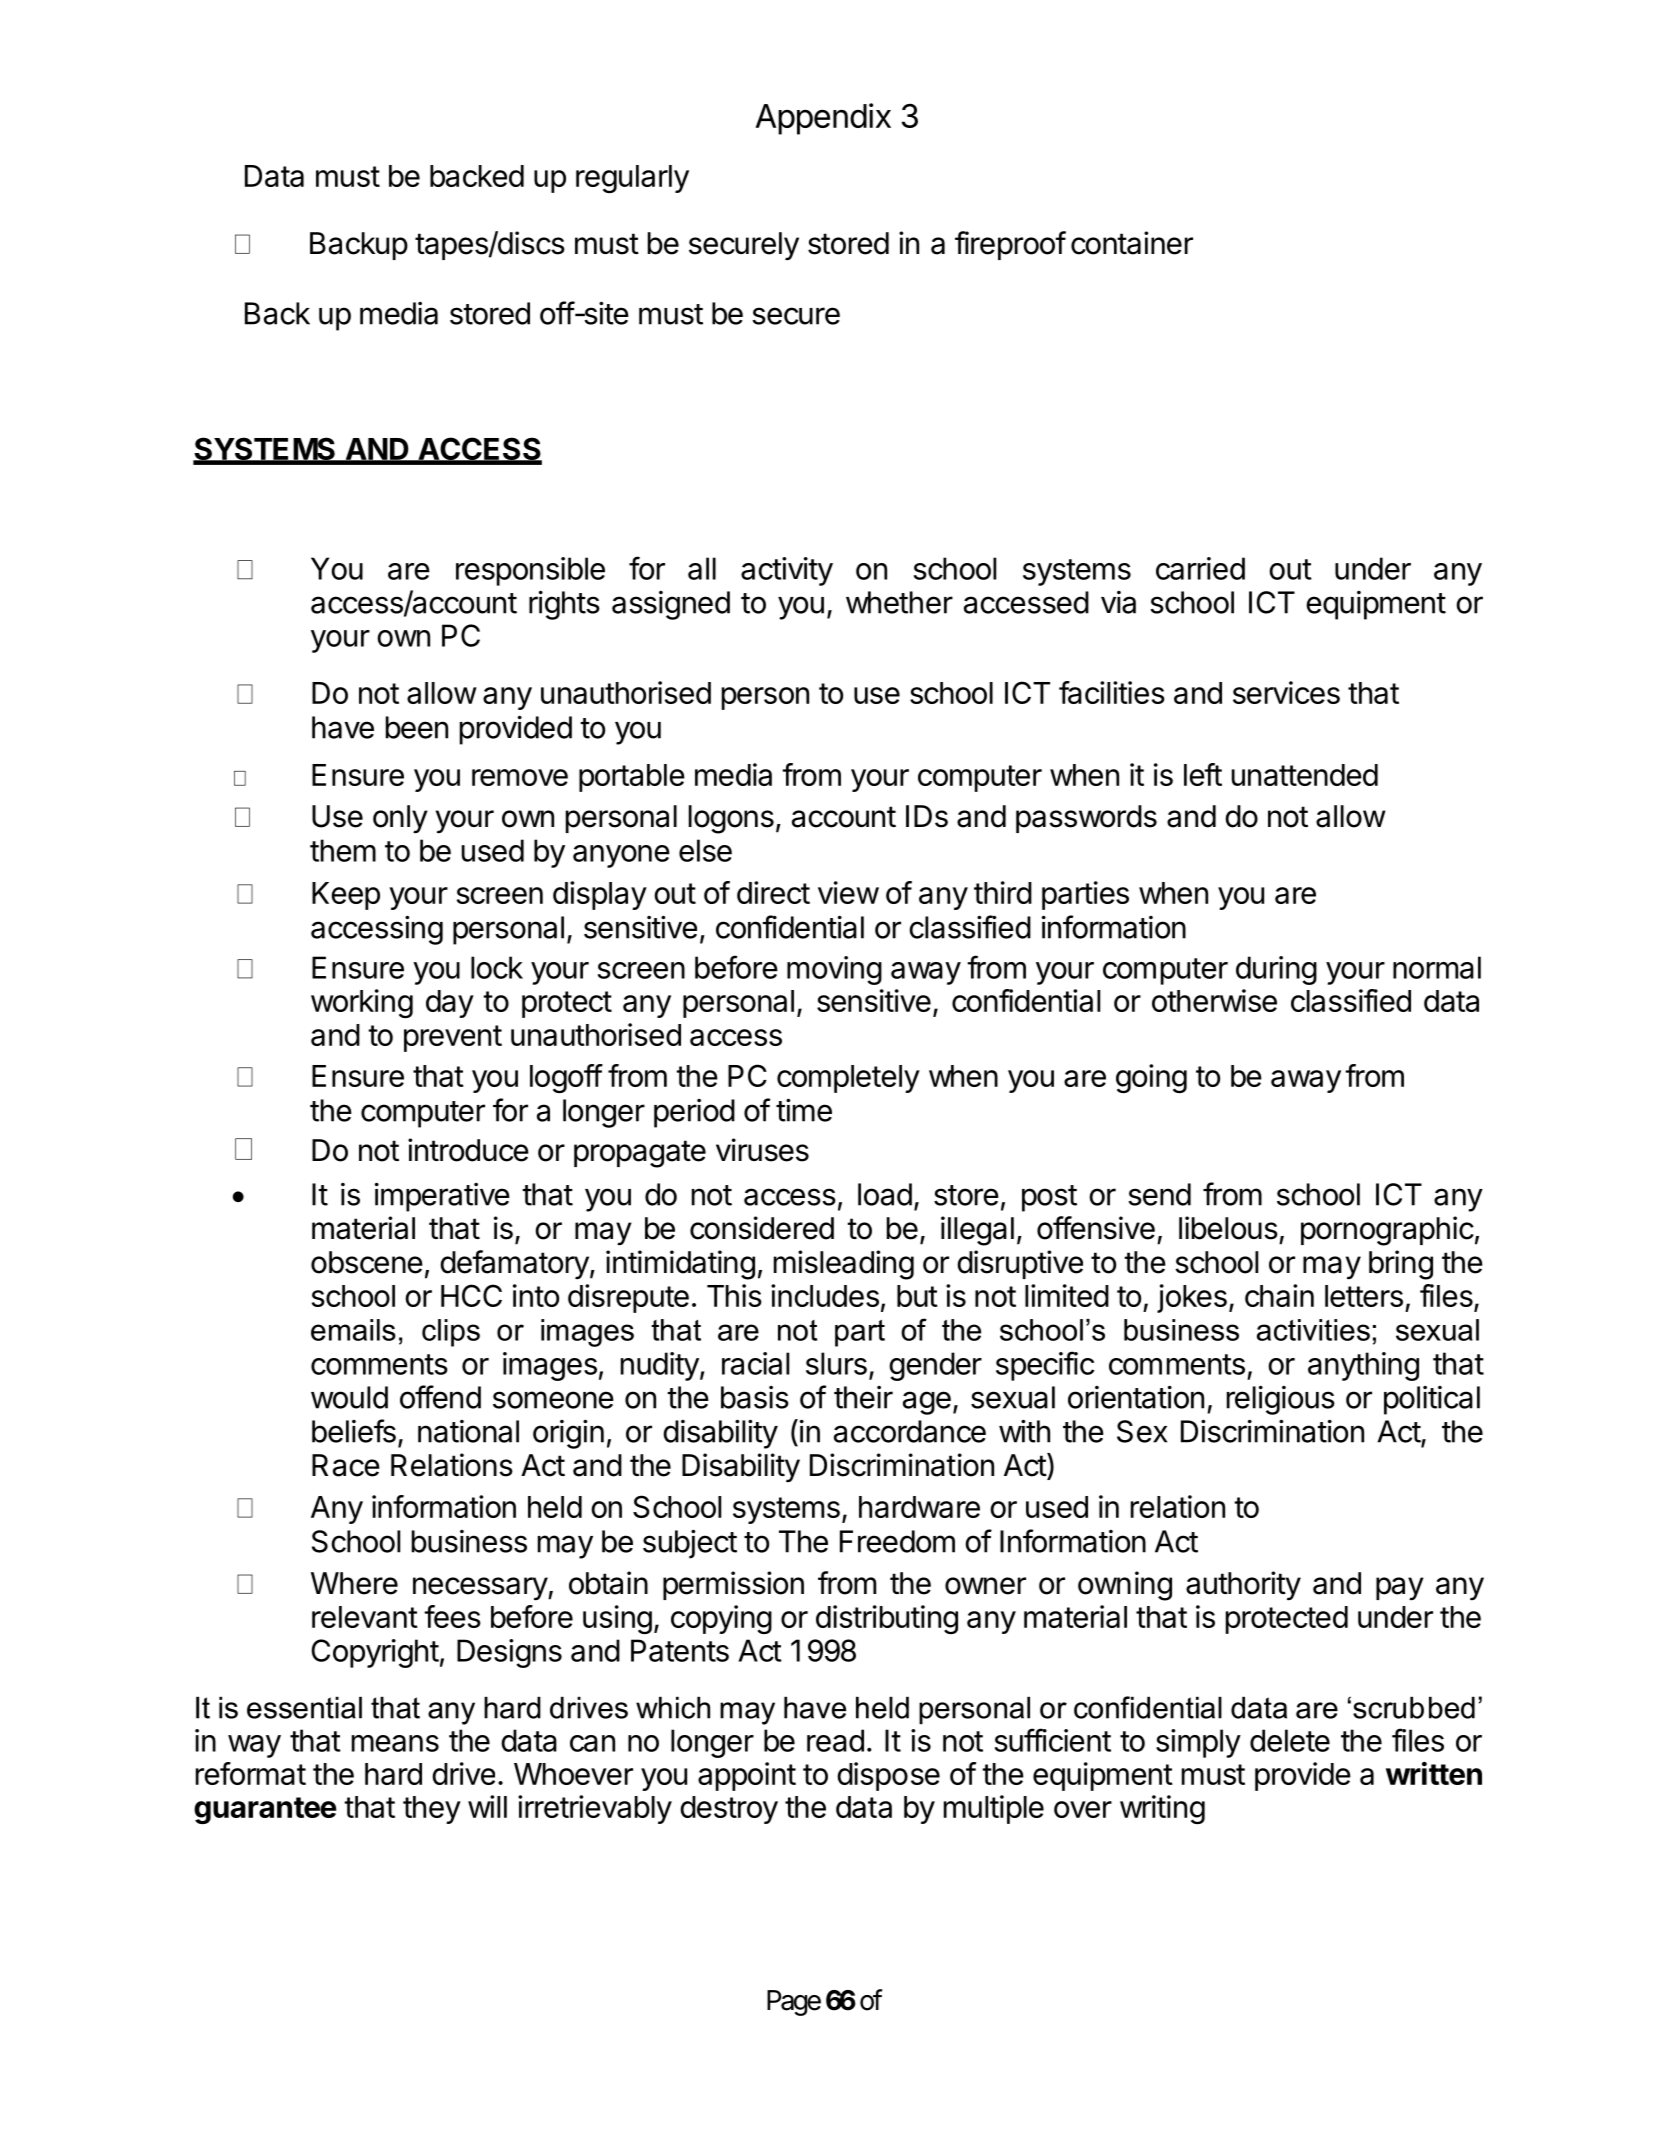  What do you see at coordinates (395, 1743) in the screenshot?
I see `means` at bounding box center [395, 1743].
